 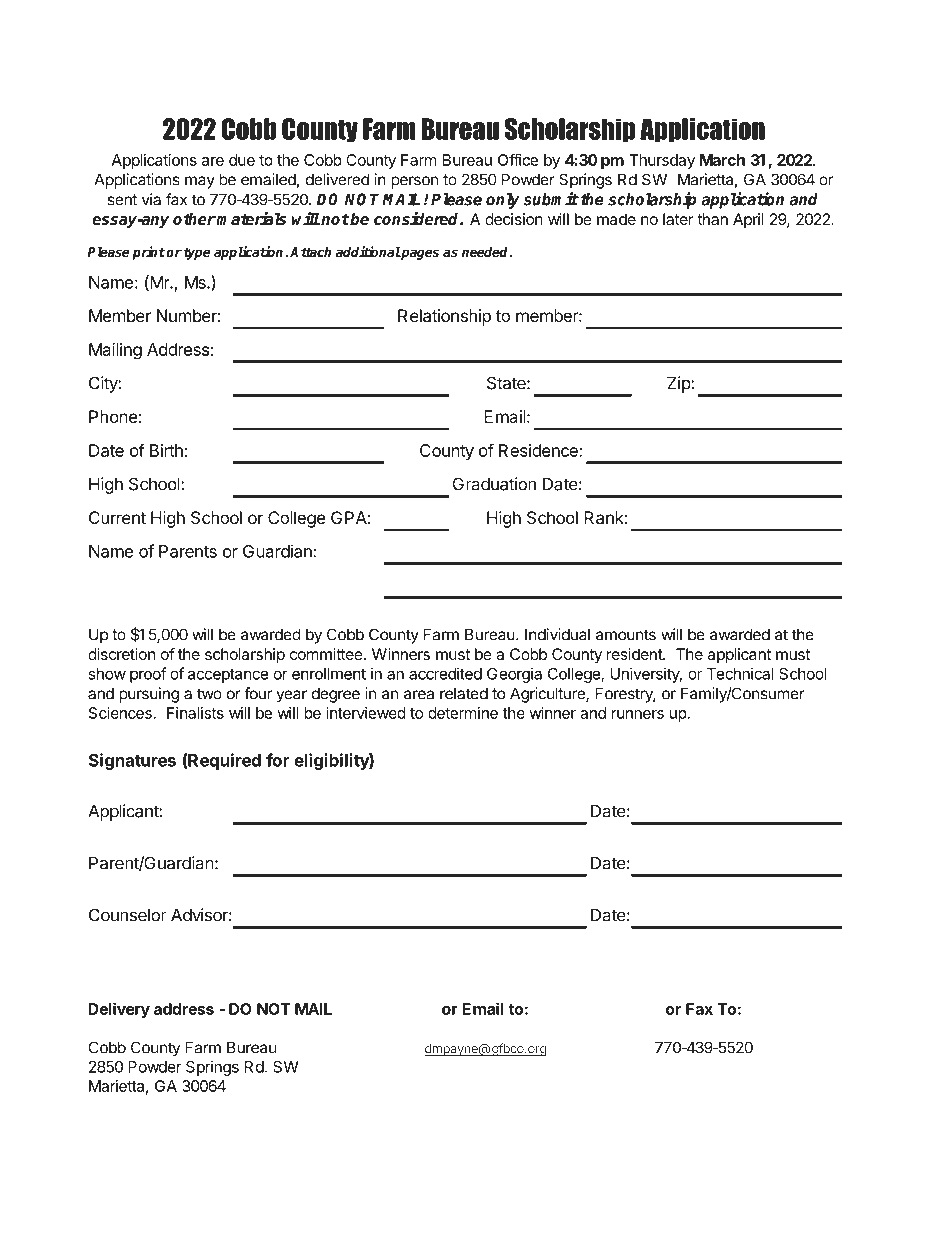 I want to click on Delivery, so click(x=119, y=1010).
